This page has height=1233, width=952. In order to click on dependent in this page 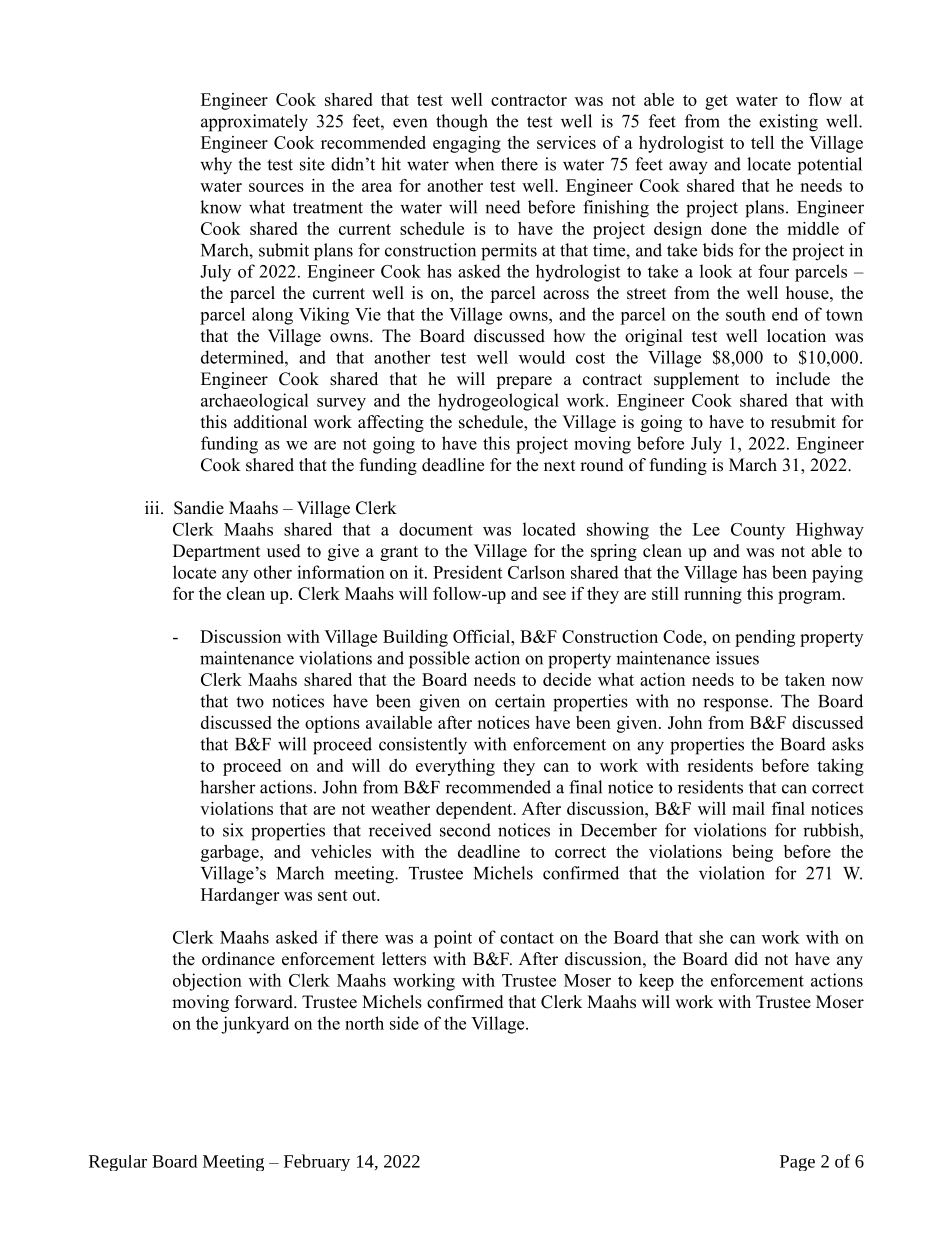, I will do `click(475, 810)`.
